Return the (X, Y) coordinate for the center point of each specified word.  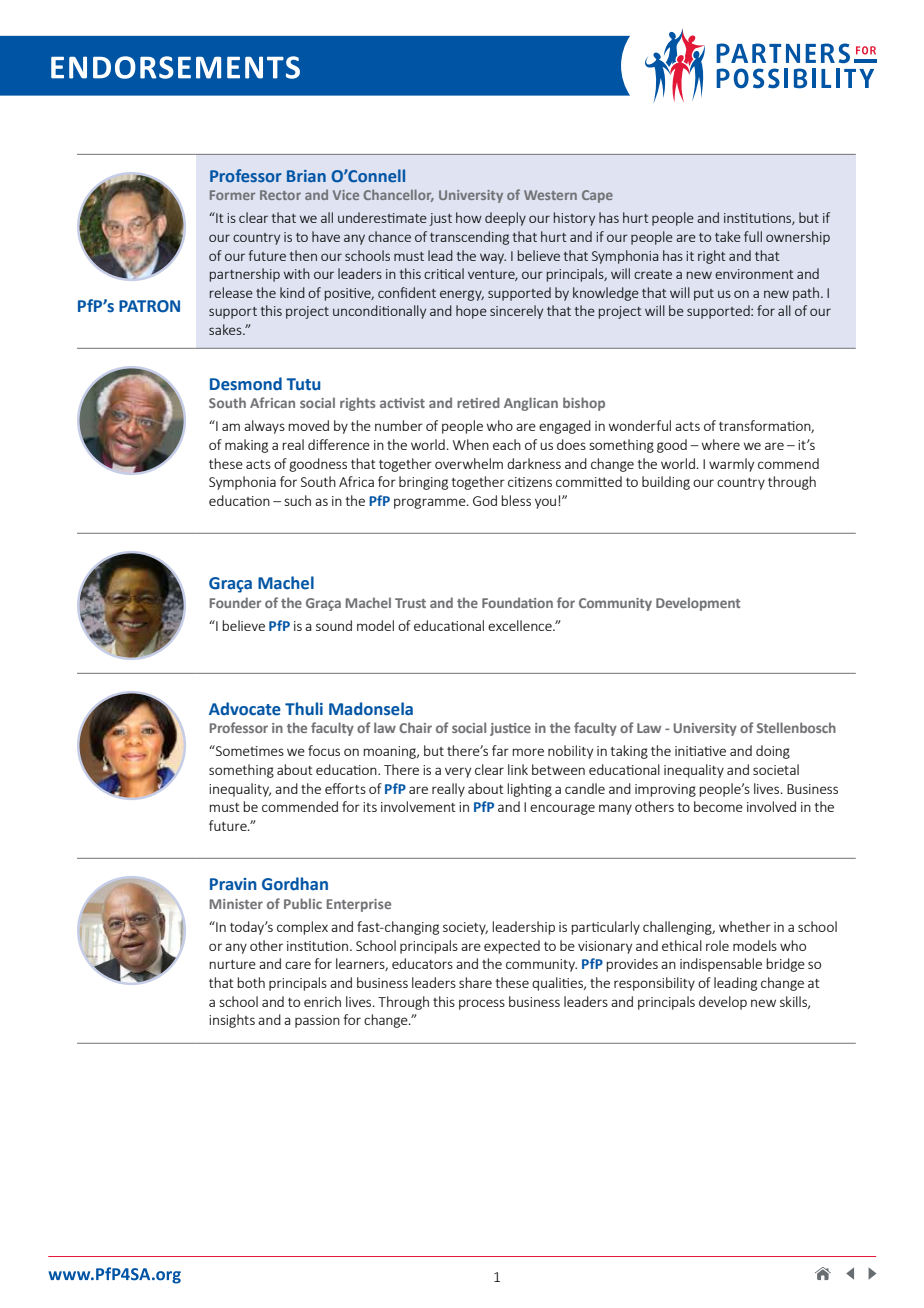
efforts (345, 788)
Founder (236, 602)
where (721, 444)
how (469, 217)
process (482, 1004)
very (458, 772)
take (728, 236)
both (251, 982)
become (718, 806)
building (666, 483)
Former (232, 195)
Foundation (517, 602)
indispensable (721, 965)
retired (478, 402)
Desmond (246, 384)
